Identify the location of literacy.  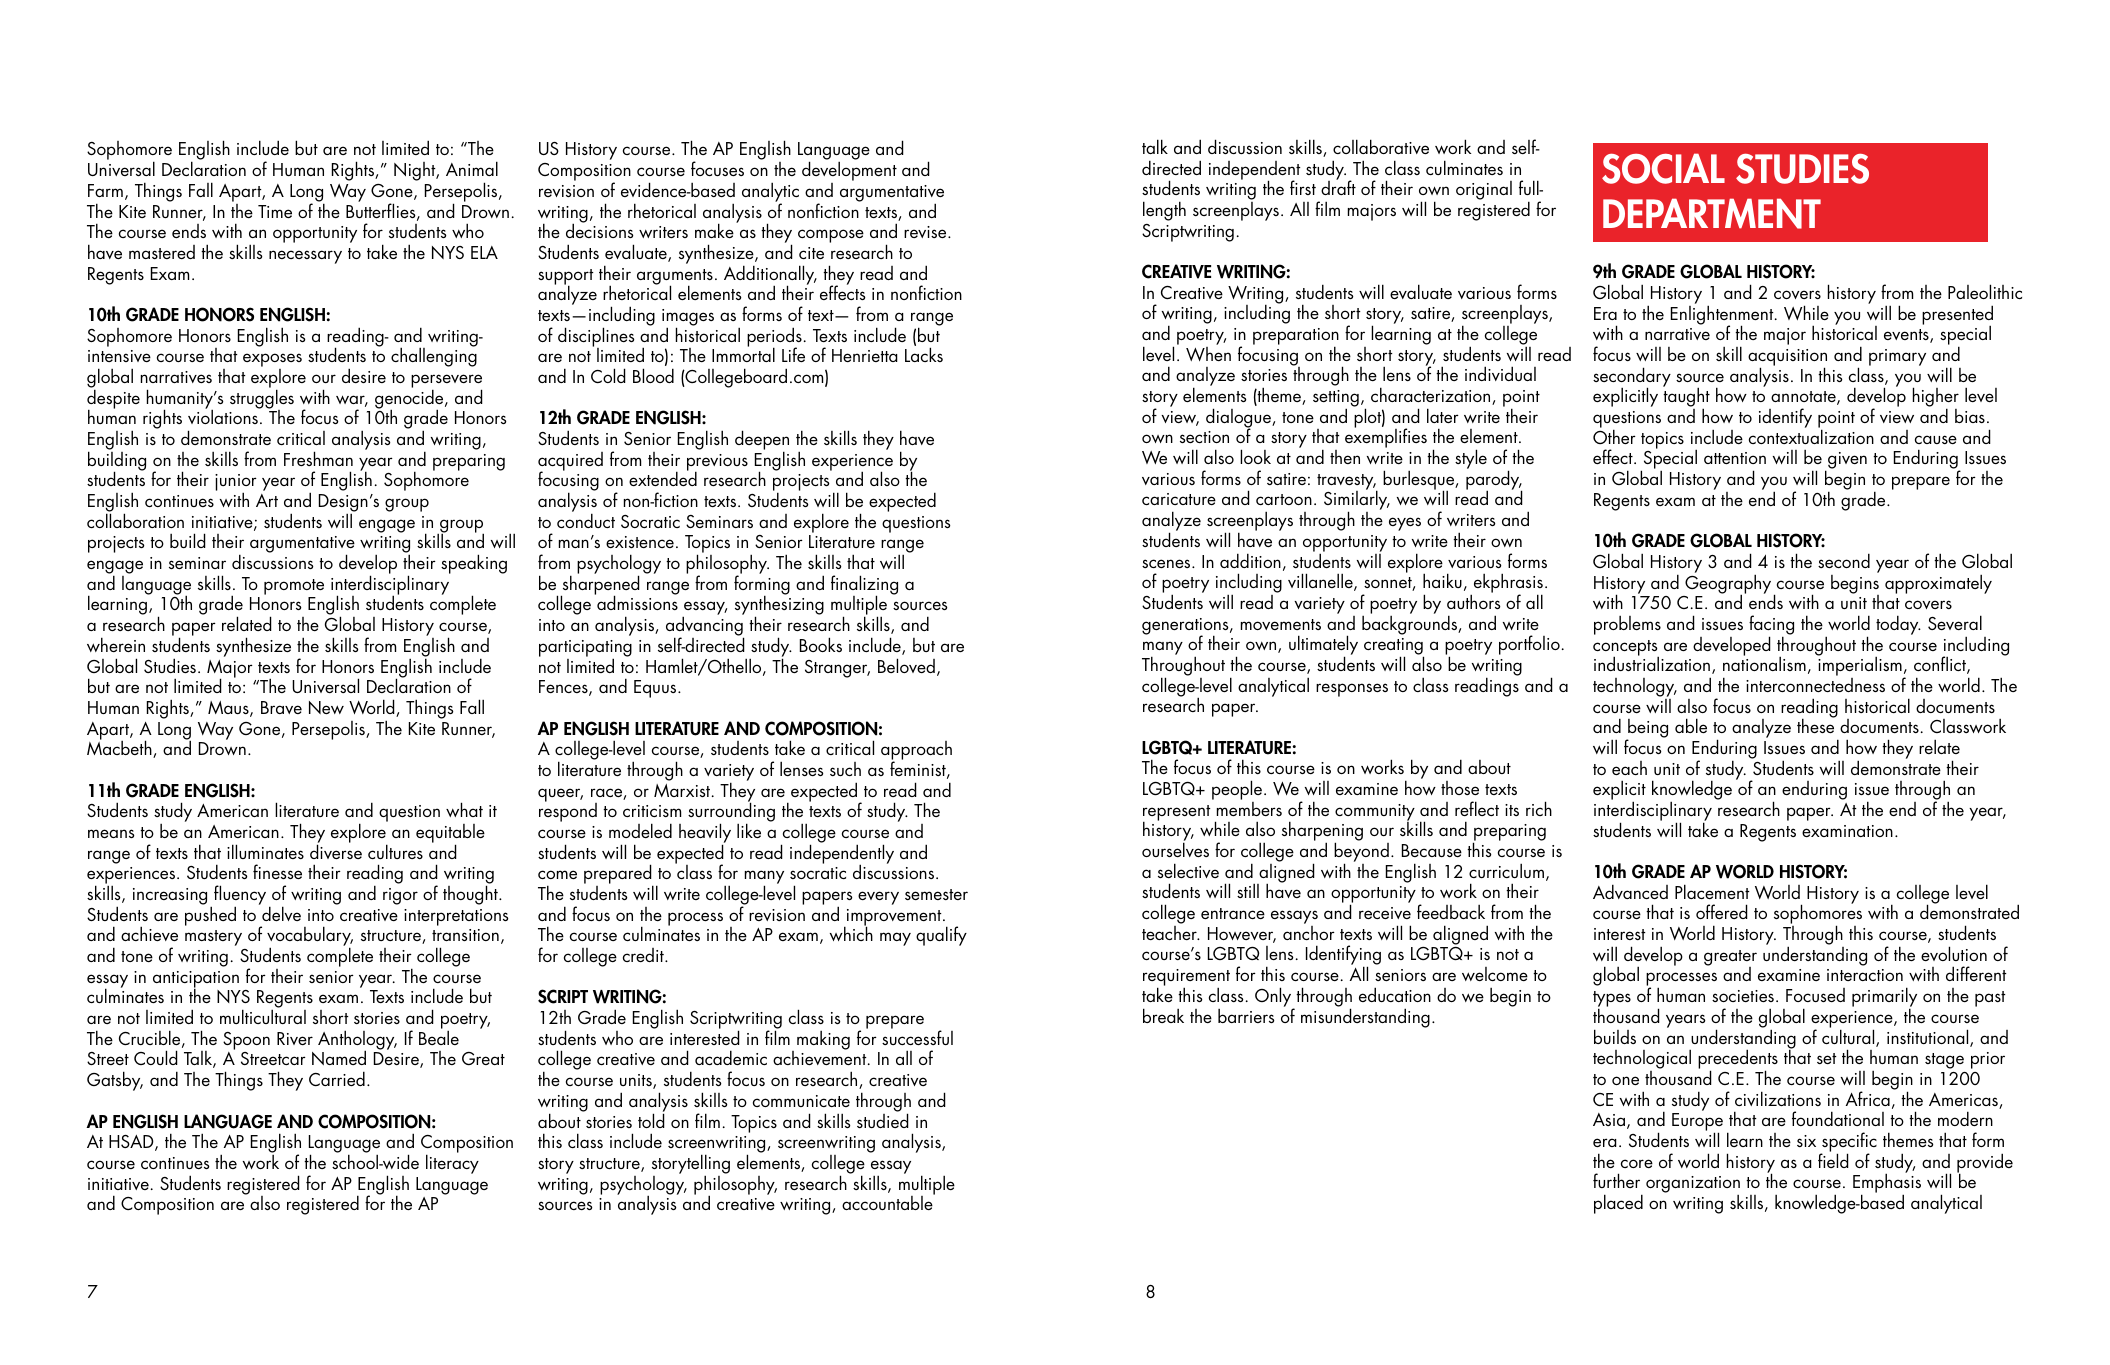
(452, 1164).
